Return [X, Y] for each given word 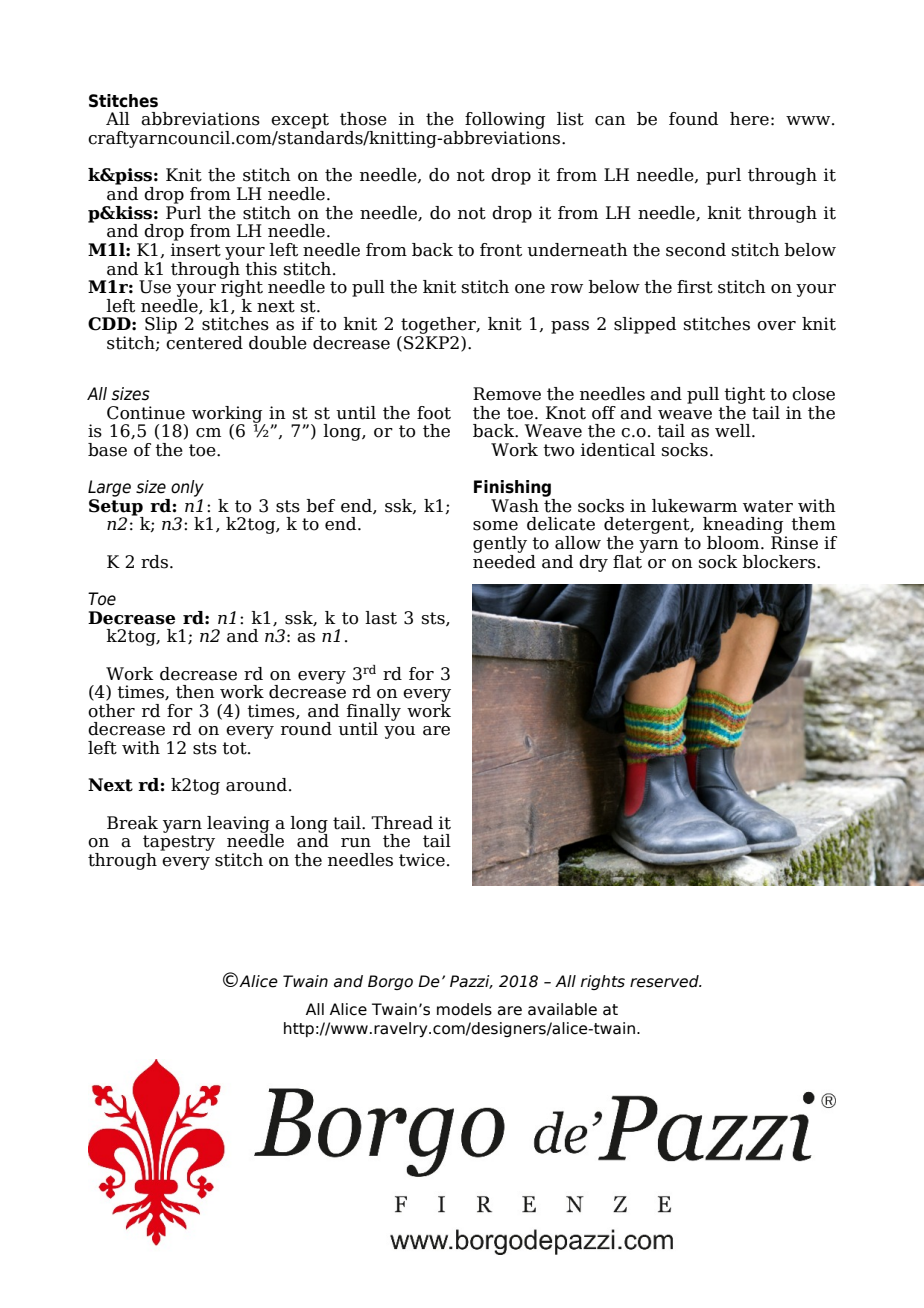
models [464, 1009]
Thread [402, 823]
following [504, 122]
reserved [665, 981]
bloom [734, 543]
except [300, 121]
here [749, 119]
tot [235, 748]
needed [504, 560]
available [562, 1009]
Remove [507, 394]
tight [744, 395]
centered [204, 341]
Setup [116, 507]
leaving [239, 825]
